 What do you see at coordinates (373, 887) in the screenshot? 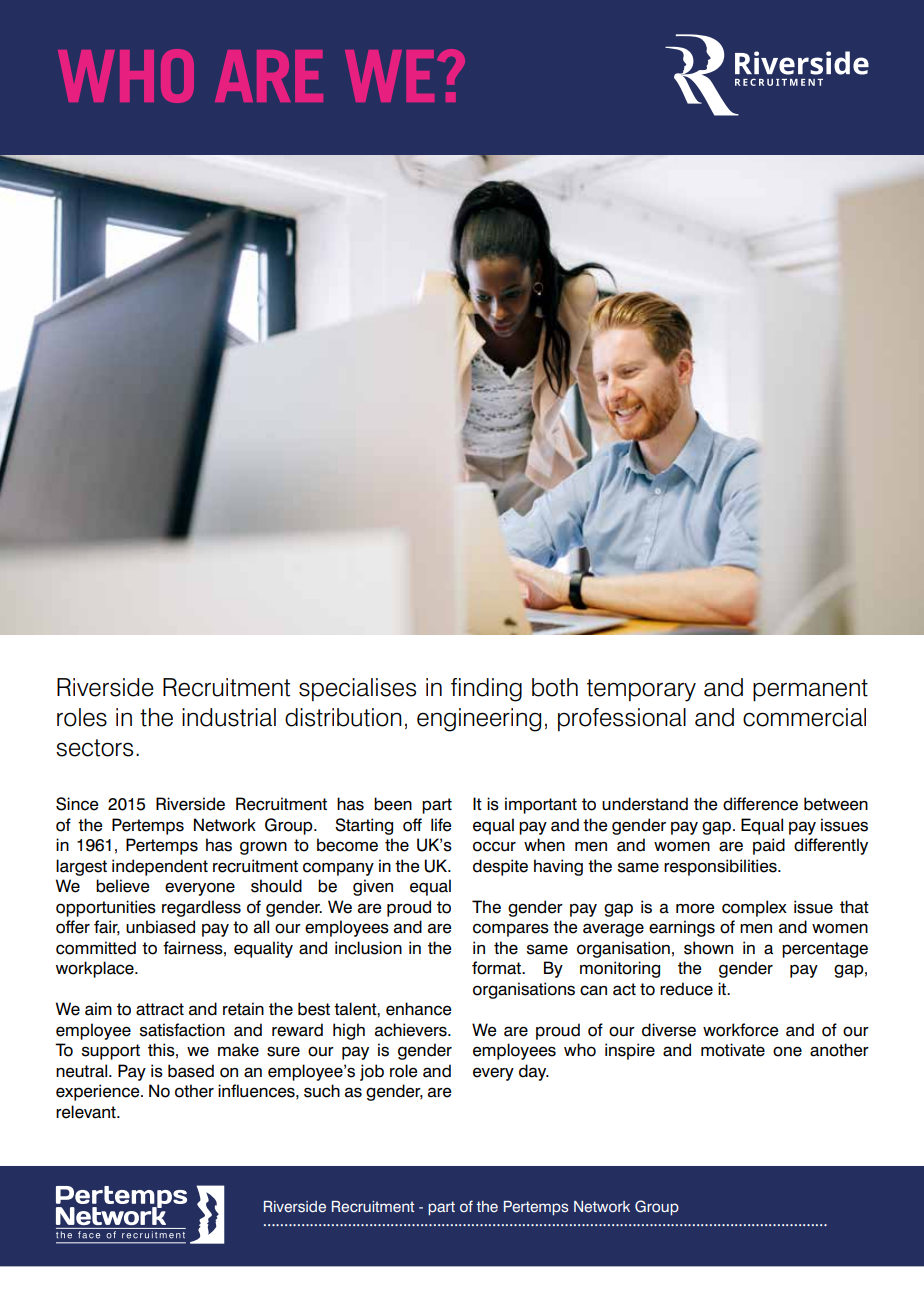
I see `given` at bounding box center [373, 887].
